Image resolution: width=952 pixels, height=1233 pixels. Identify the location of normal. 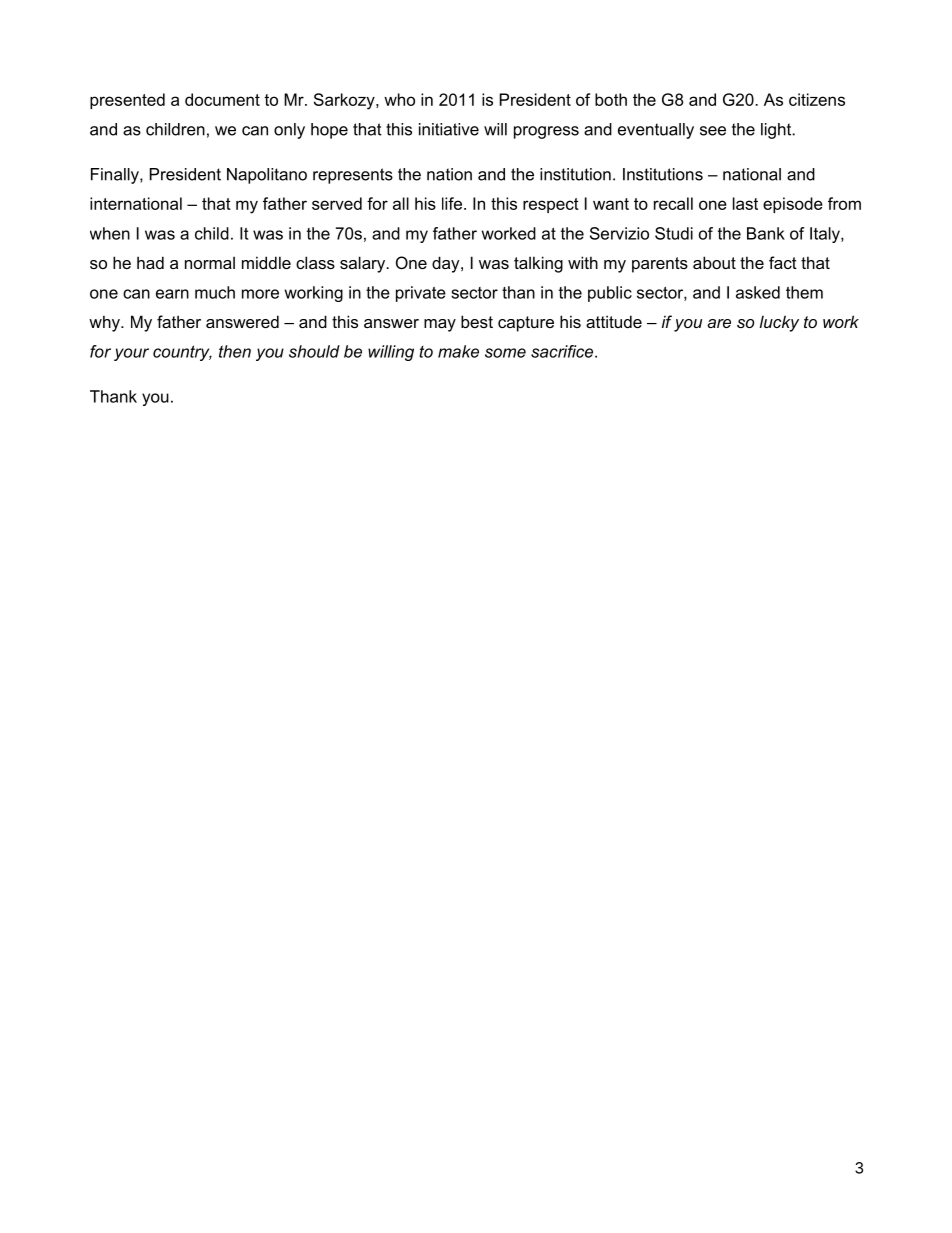
(210, 262).
